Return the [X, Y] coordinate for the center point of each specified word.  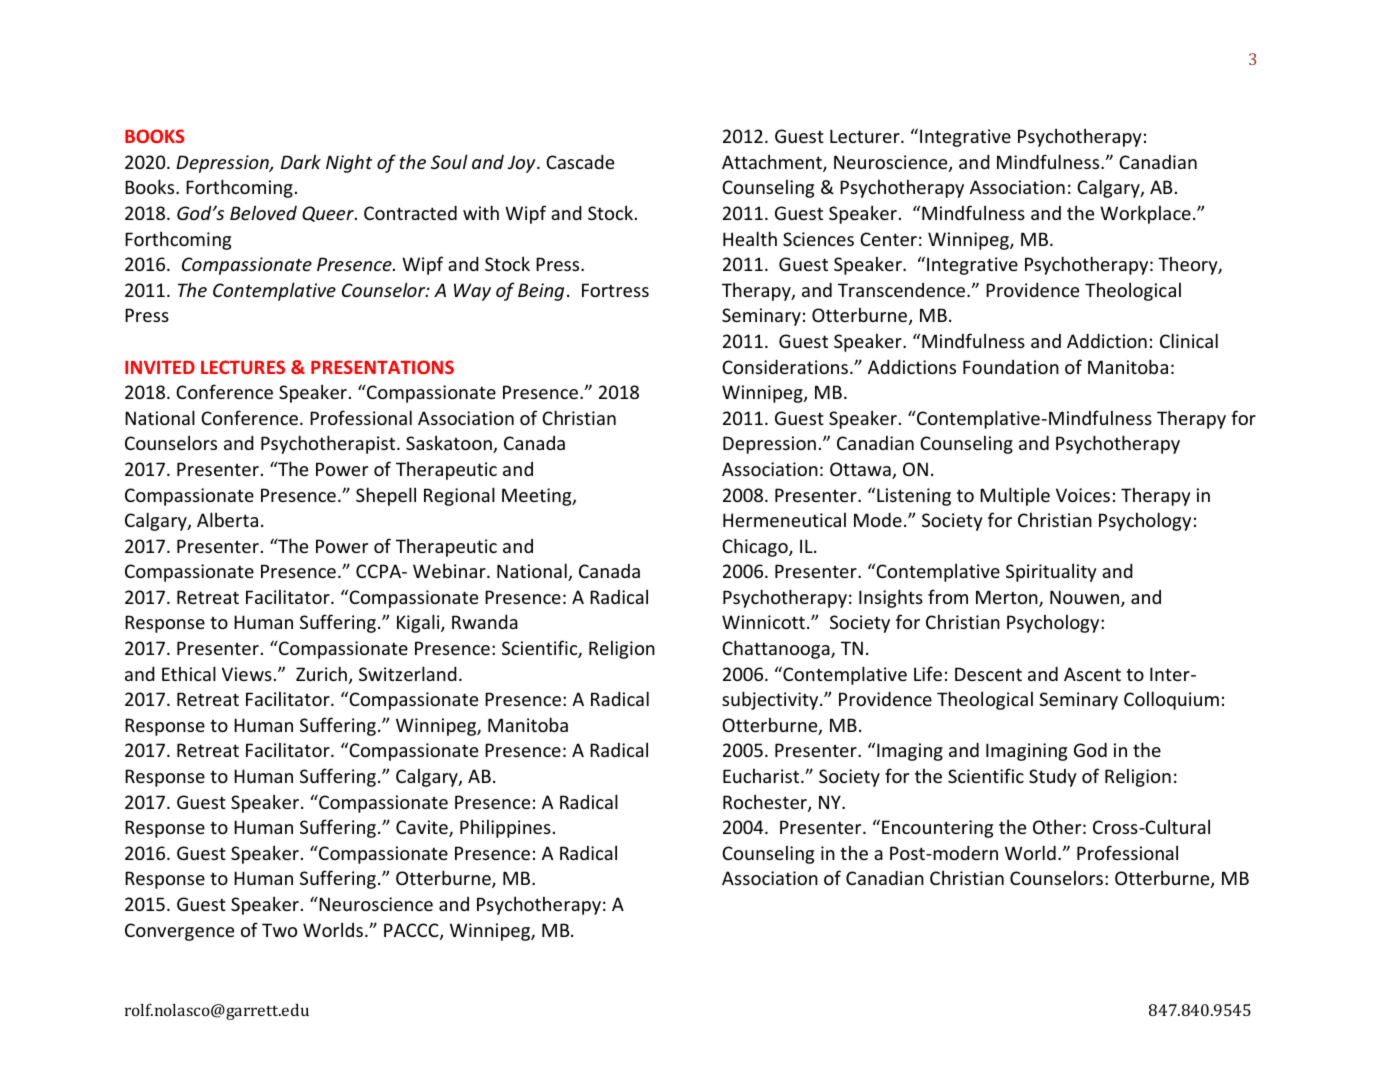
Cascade [580, 161]
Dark [301, 161]
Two [279, 930]
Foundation [1011, 367]
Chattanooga [777, 649]
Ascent [1092, 674]
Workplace [1145, 214]
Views [247, 674]
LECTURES [243, 367]
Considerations [785, 366]
